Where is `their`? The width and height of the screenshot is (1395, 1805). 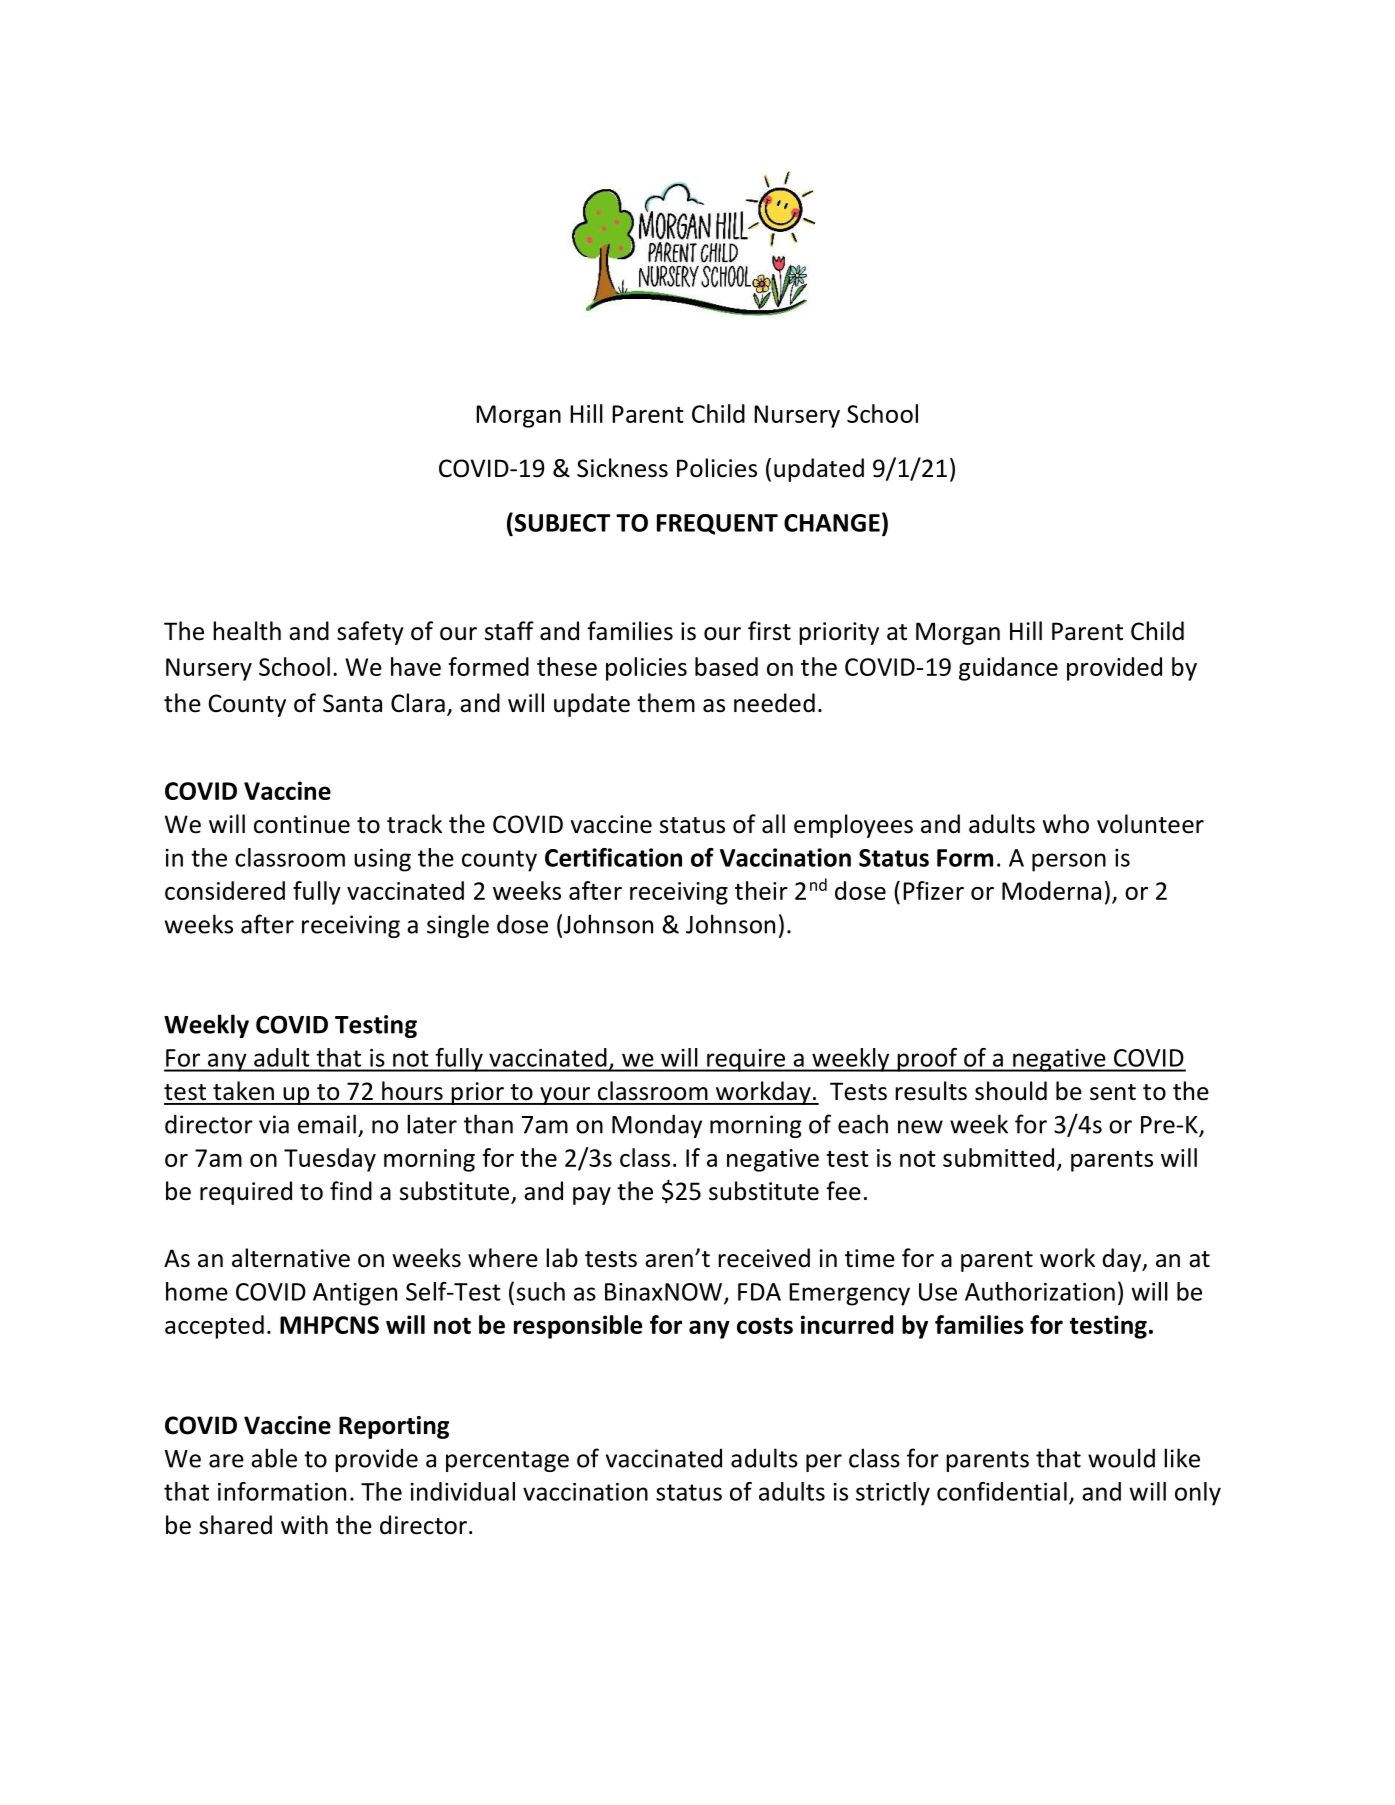 their is located at coordinates (761, 890).
